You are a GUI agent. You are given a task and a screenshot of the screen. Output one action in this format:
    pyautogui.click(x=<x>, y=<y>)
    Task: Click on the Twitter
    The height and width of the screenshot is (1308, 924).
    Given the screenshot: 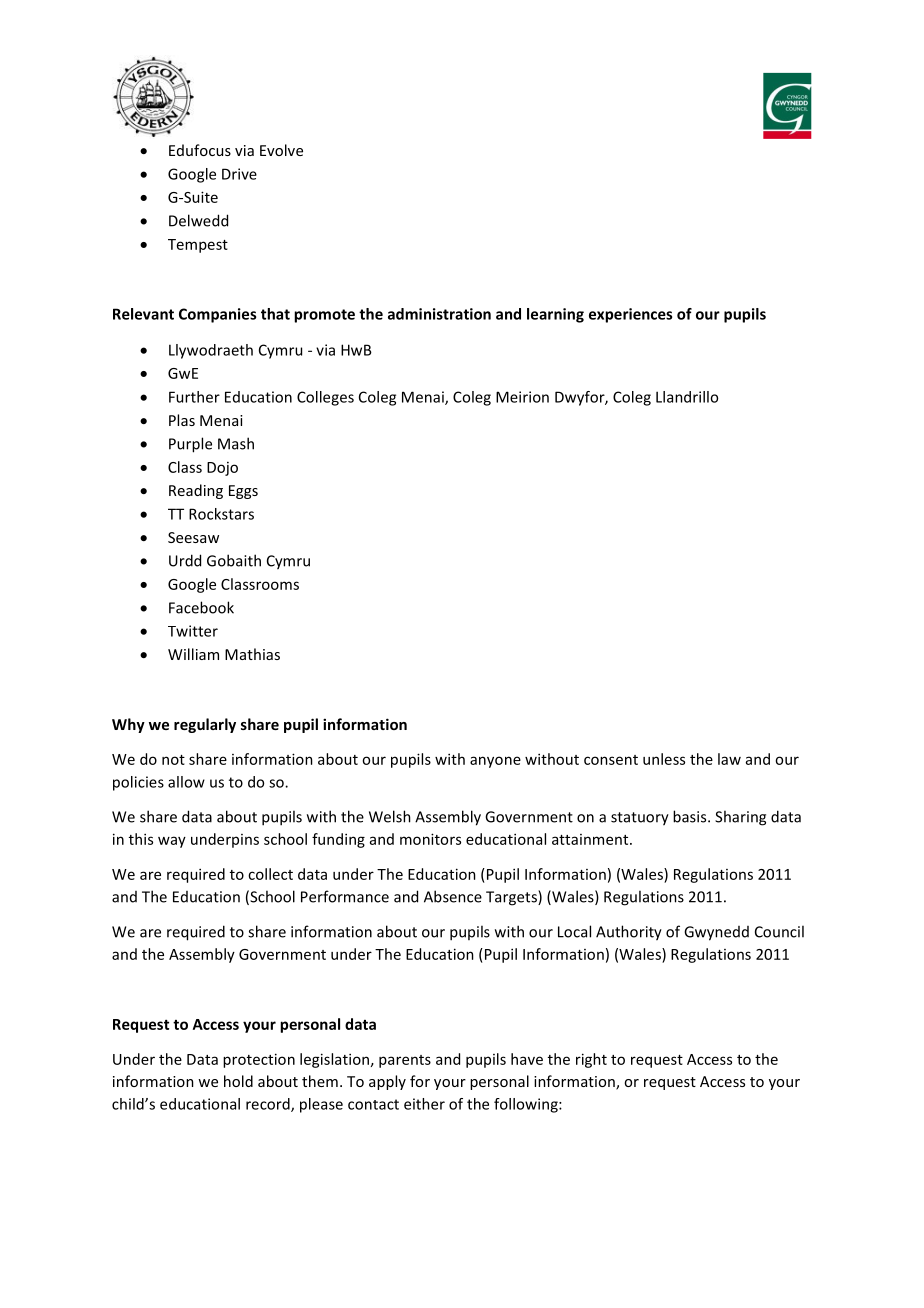 What is the action you would take?
    pyautogui.click(x=193, y=631)
